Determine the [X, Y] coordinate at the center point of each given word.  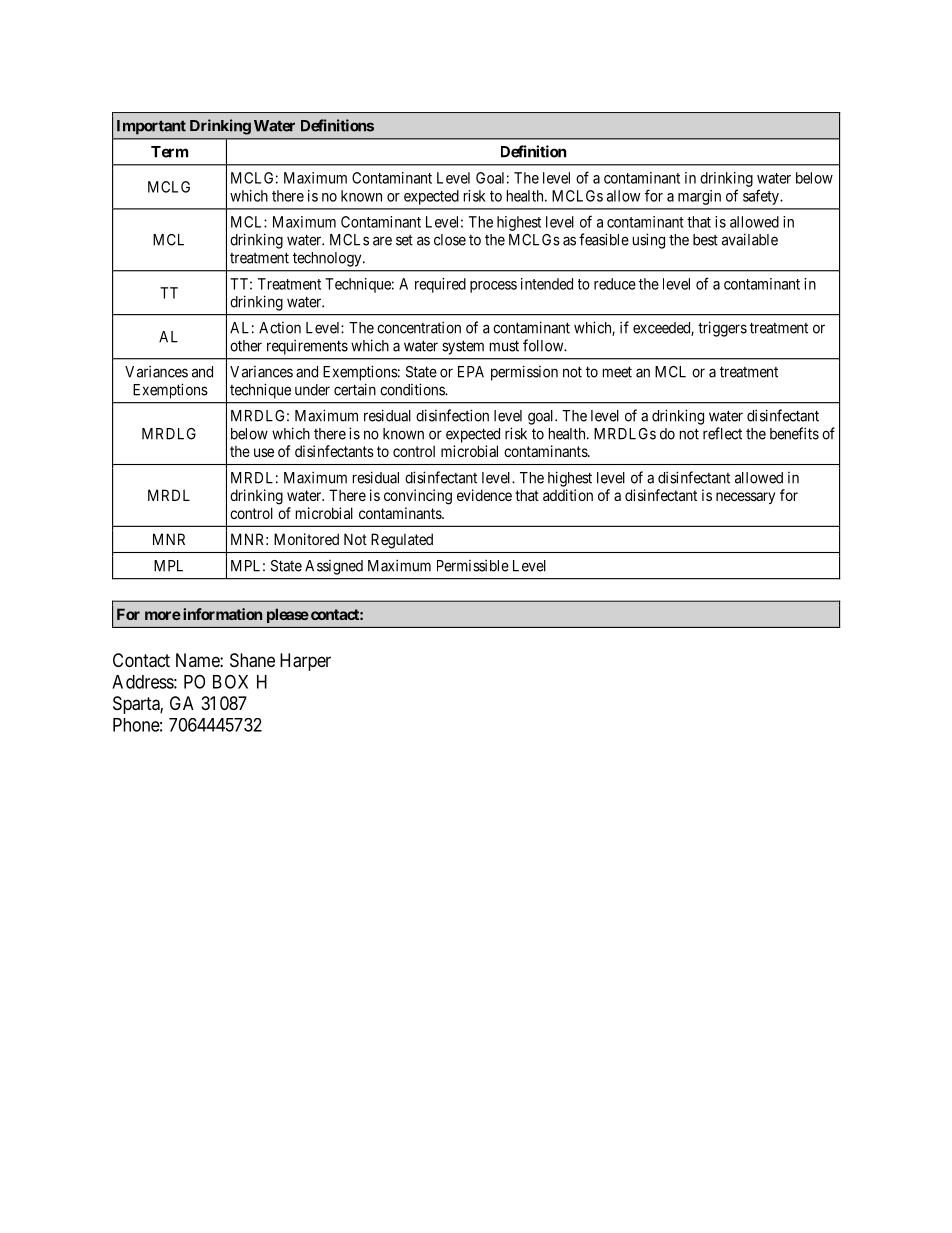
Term [169, 152]
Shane [252, 660]
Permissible [473, 565]
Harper [305, 662]
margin [699, 197]
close [450, 240]
